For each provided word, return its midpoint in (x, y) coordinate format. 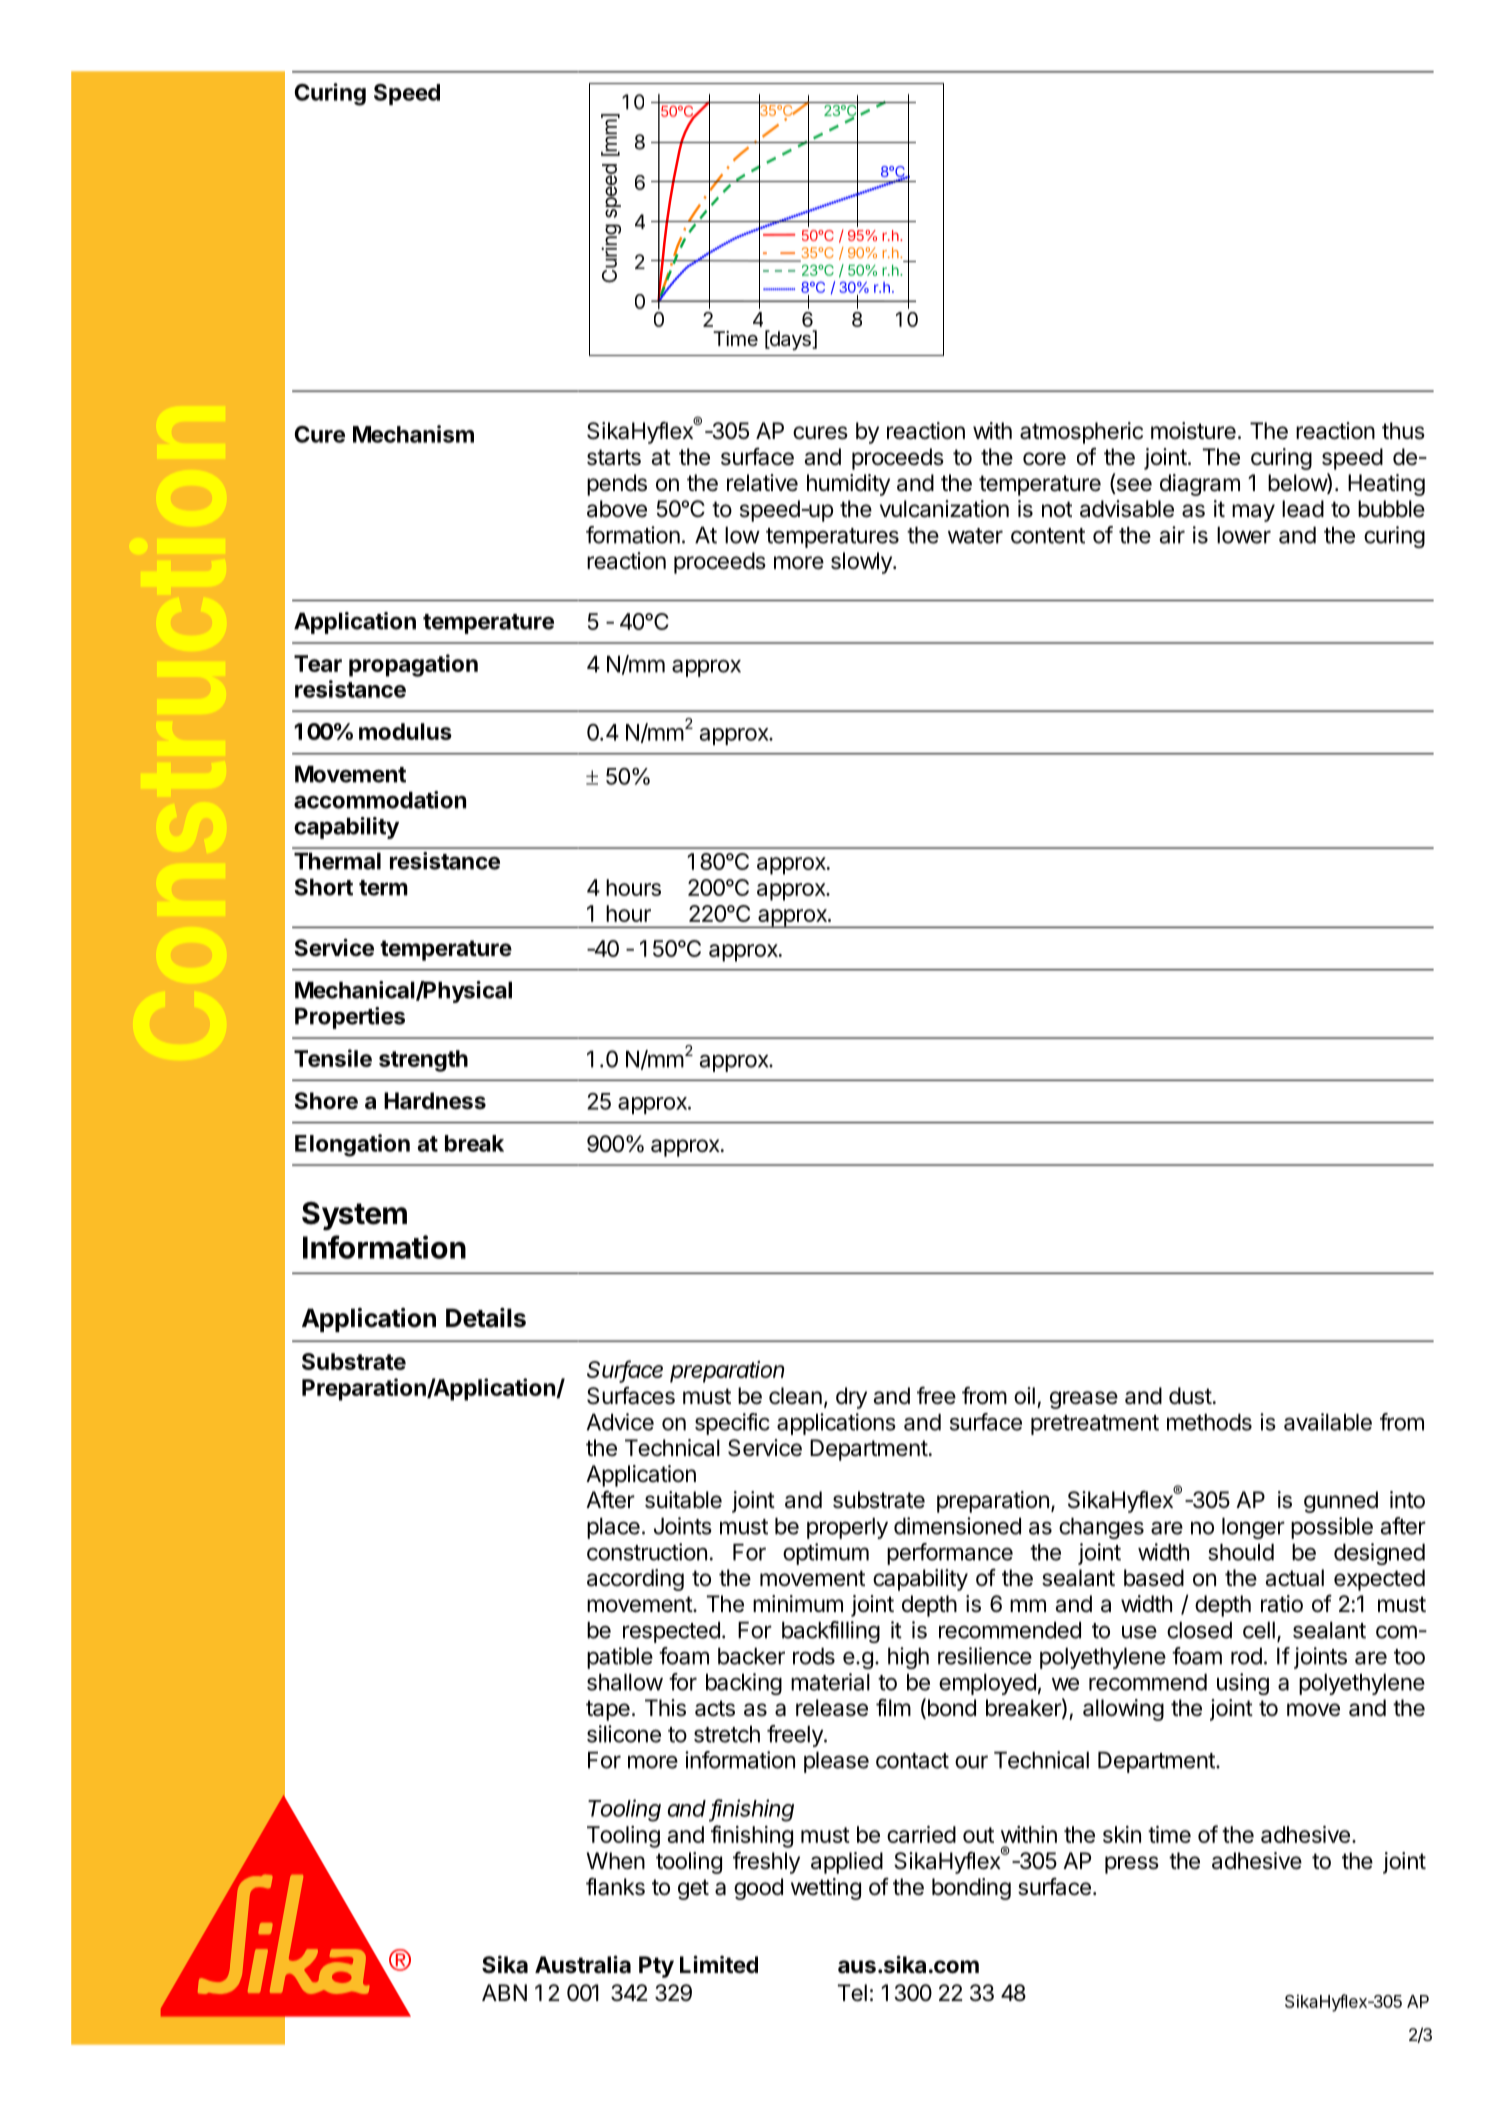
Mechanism (413, 434)
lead (1303, 509)
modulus (405, 731)
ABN (504, 1992)
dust (1190, 1396)
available (1328, 1422)
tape (608, 1710)
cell (1259, 1630)
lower (1244, 535)
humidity (848, 485)
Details (486, 1318)
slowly (862, 563)
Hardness (435, 1101)
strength (423, 1061)
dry (851, 1398)
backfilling (831, 1632)
